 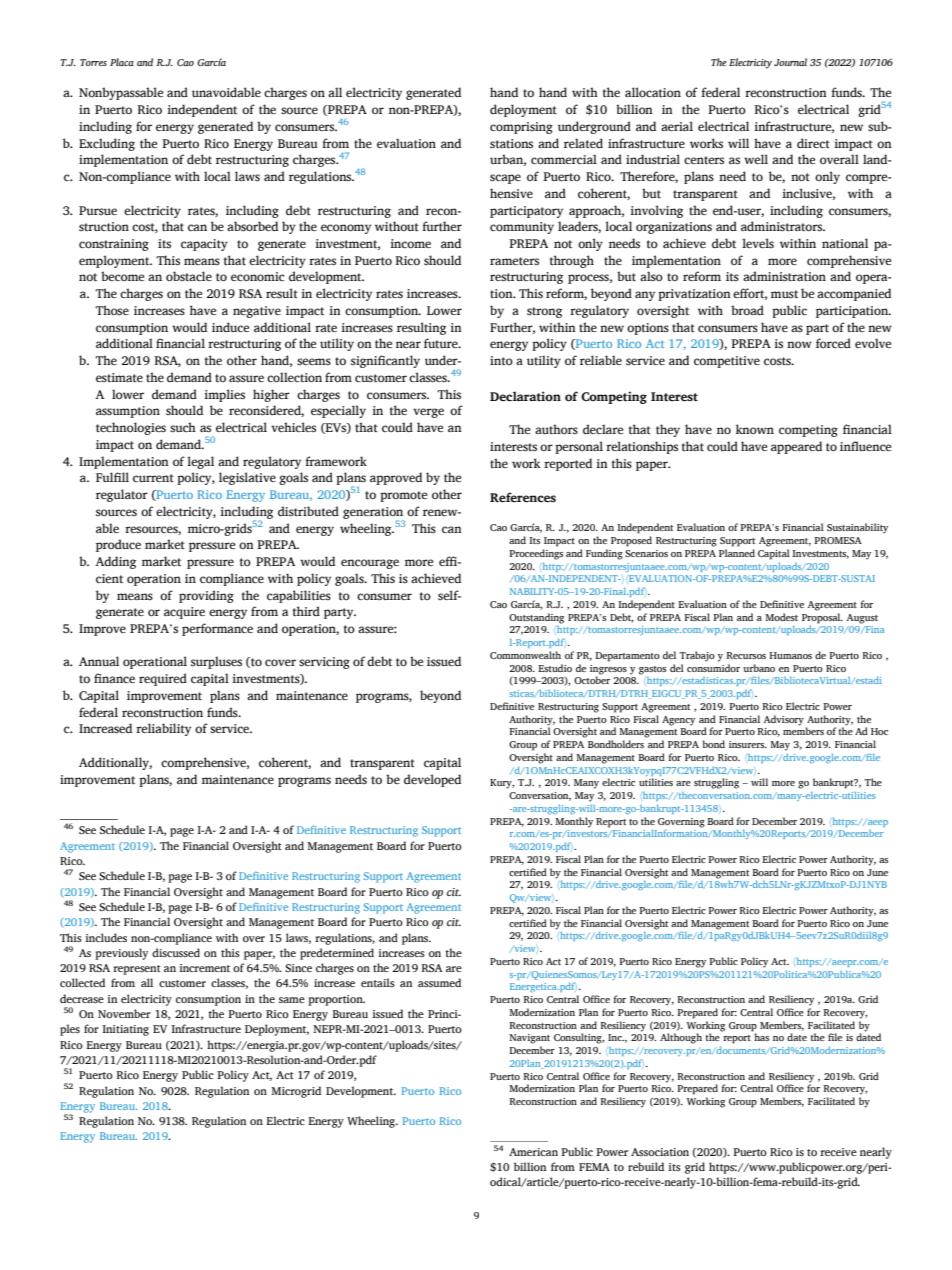 What do you see at coordinates (521, 128) in the document?
I see `comprising` at bounding box center [521, 128].
